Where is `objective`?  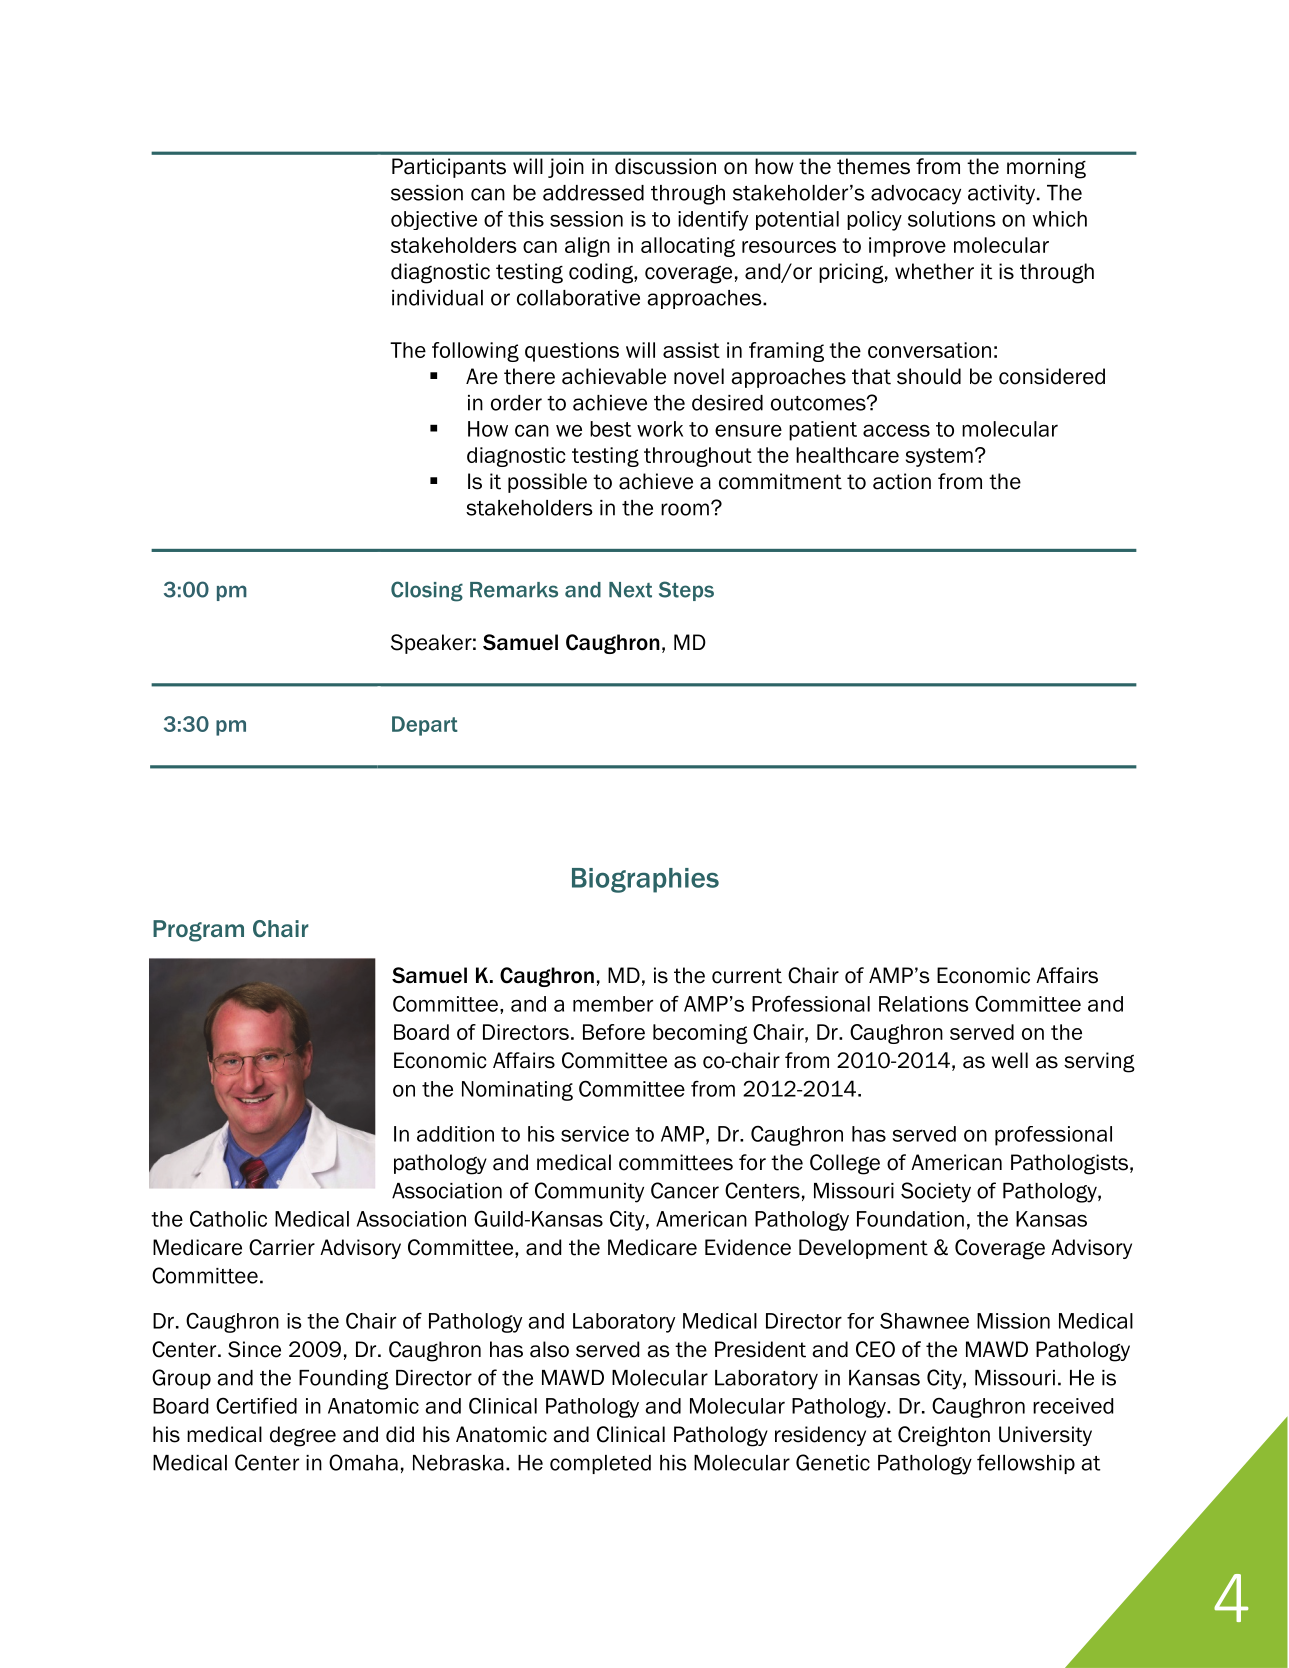
objective is located at coordinates (434, 220).
